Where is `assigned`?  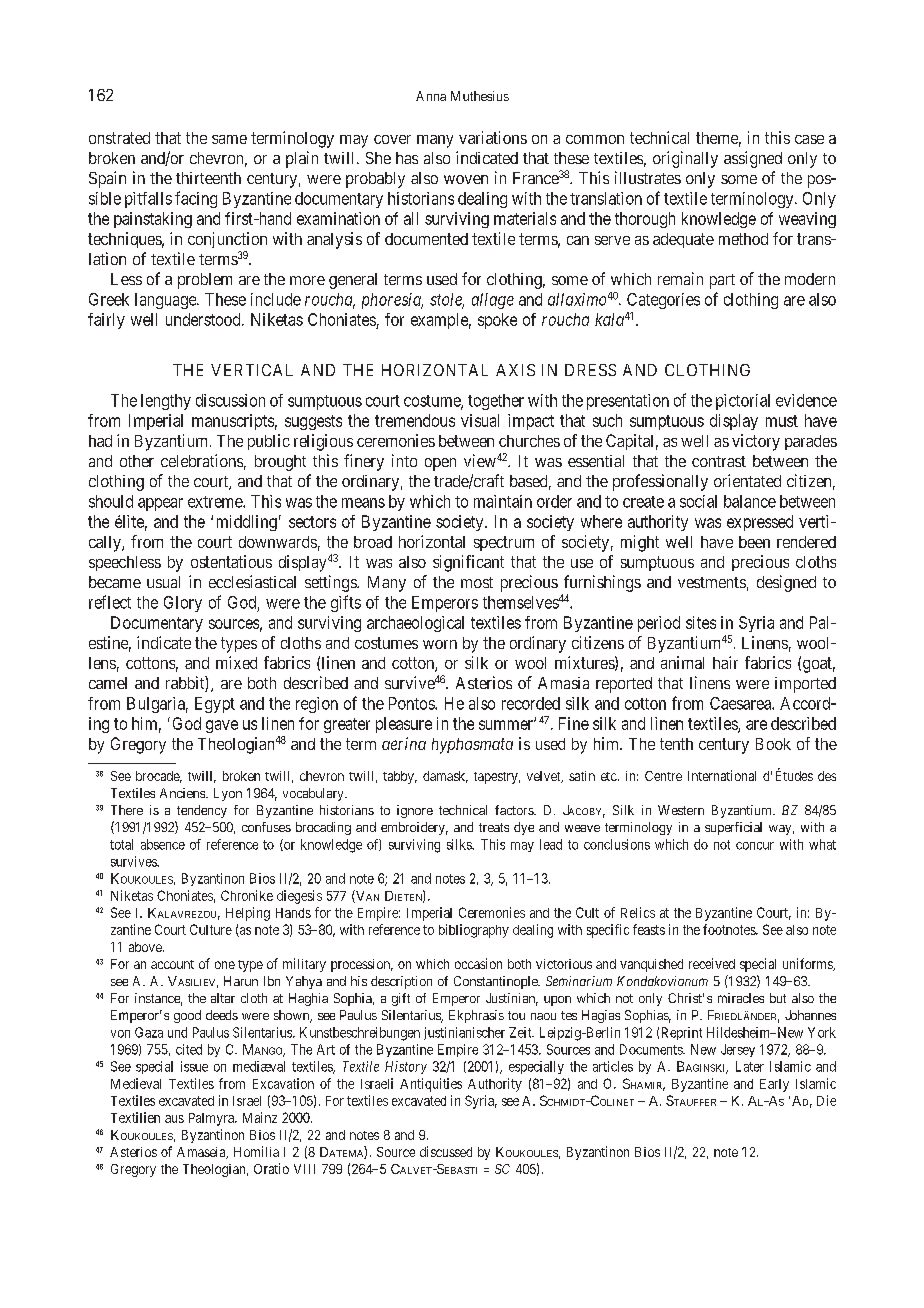
assigned is located at coordinates (753, 159).
